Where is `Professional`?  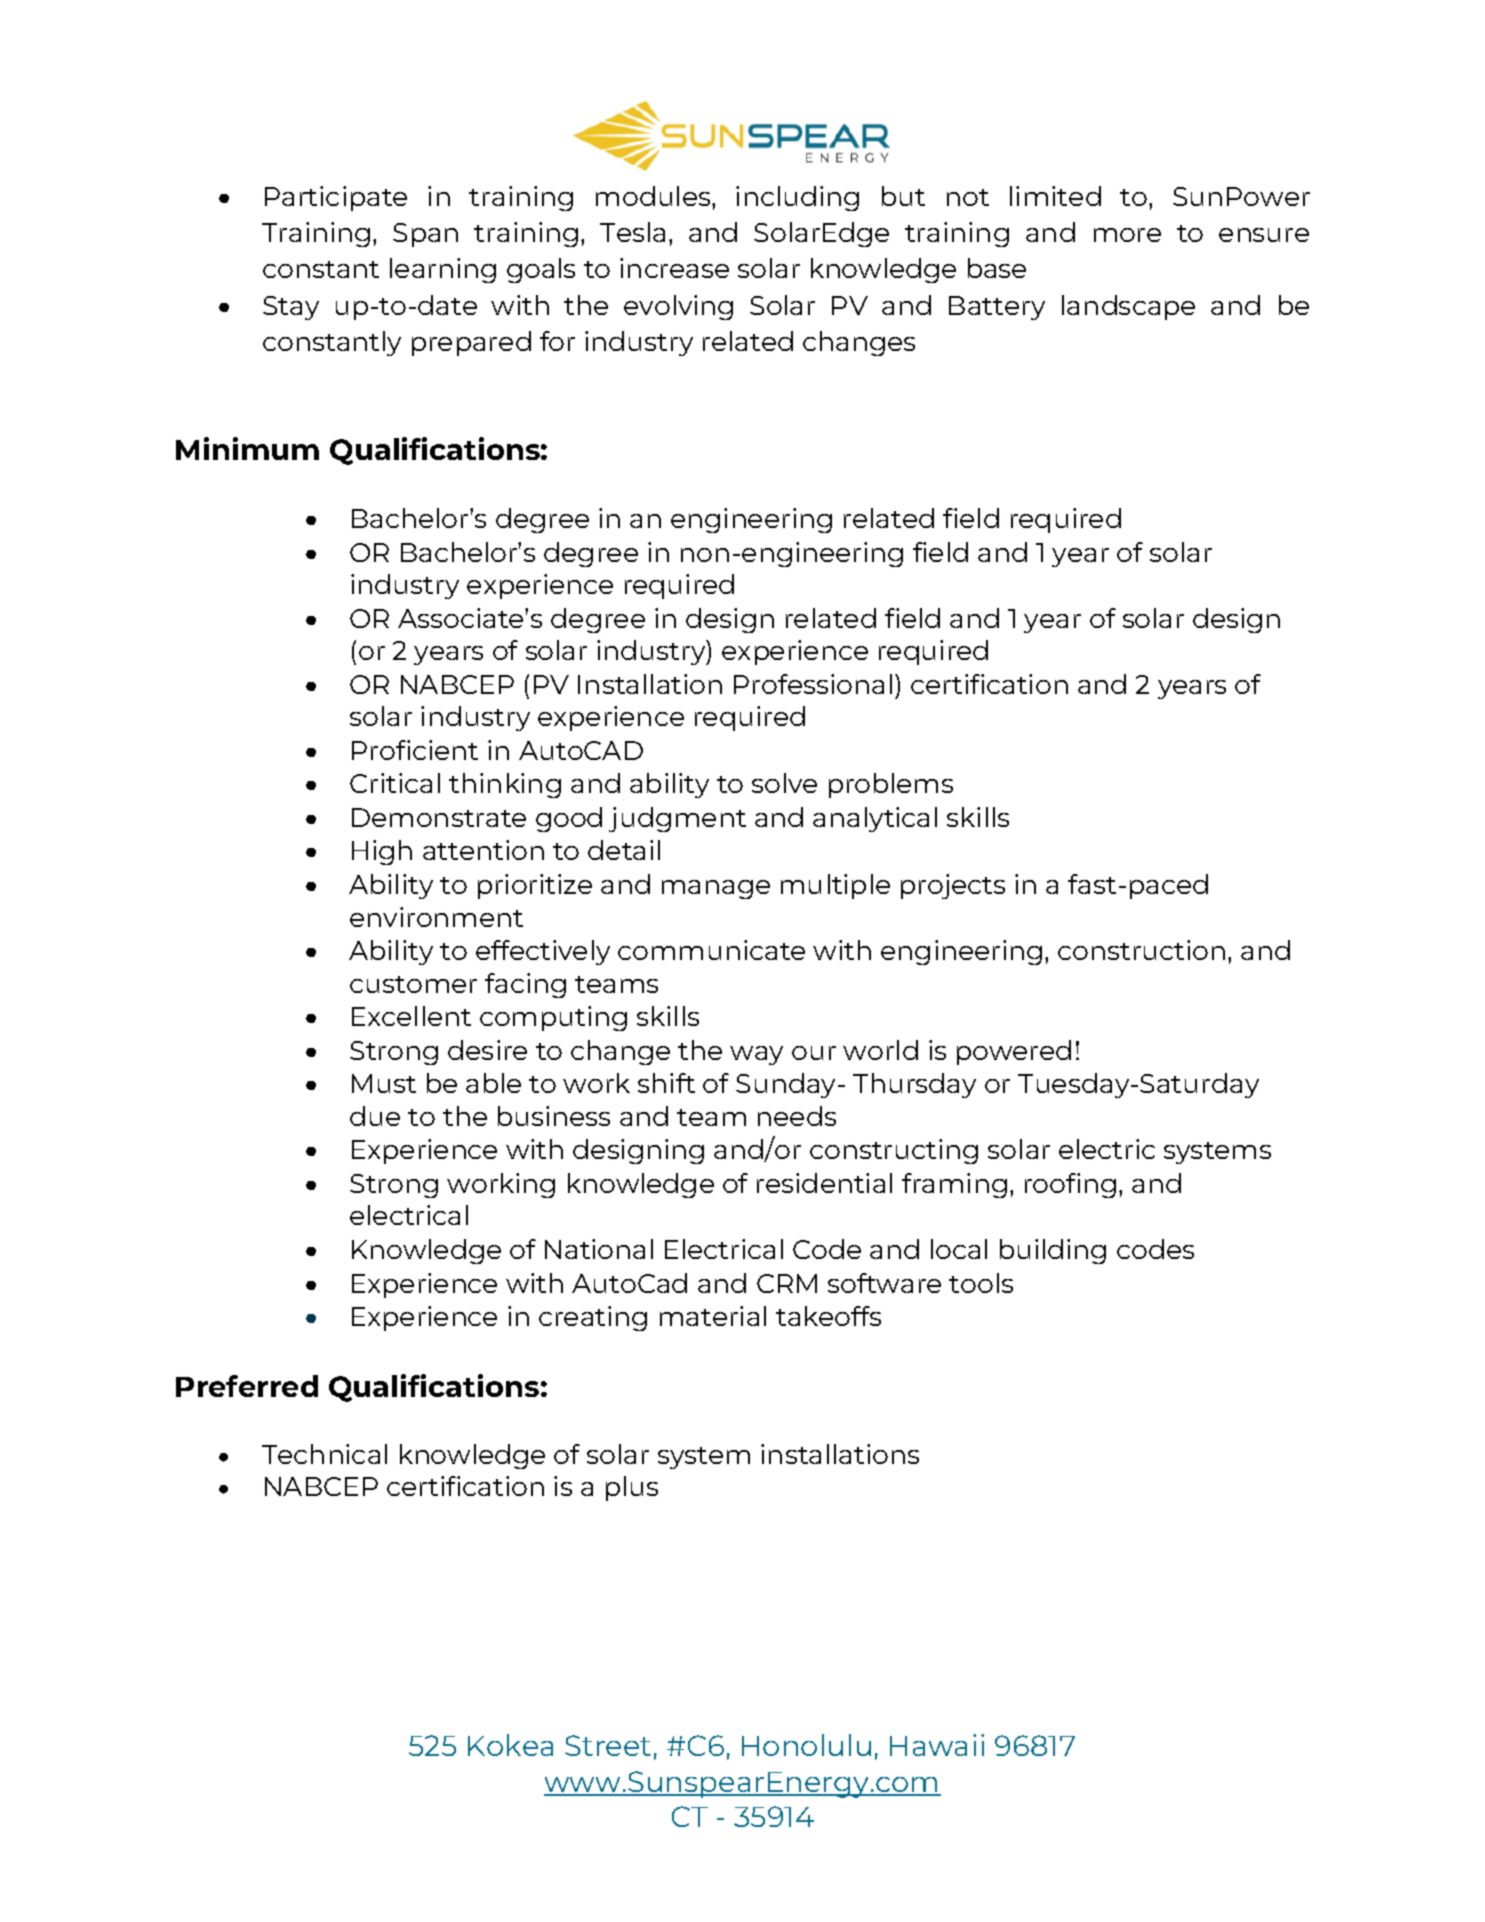 Professional is located at coordinates (813, 684).
